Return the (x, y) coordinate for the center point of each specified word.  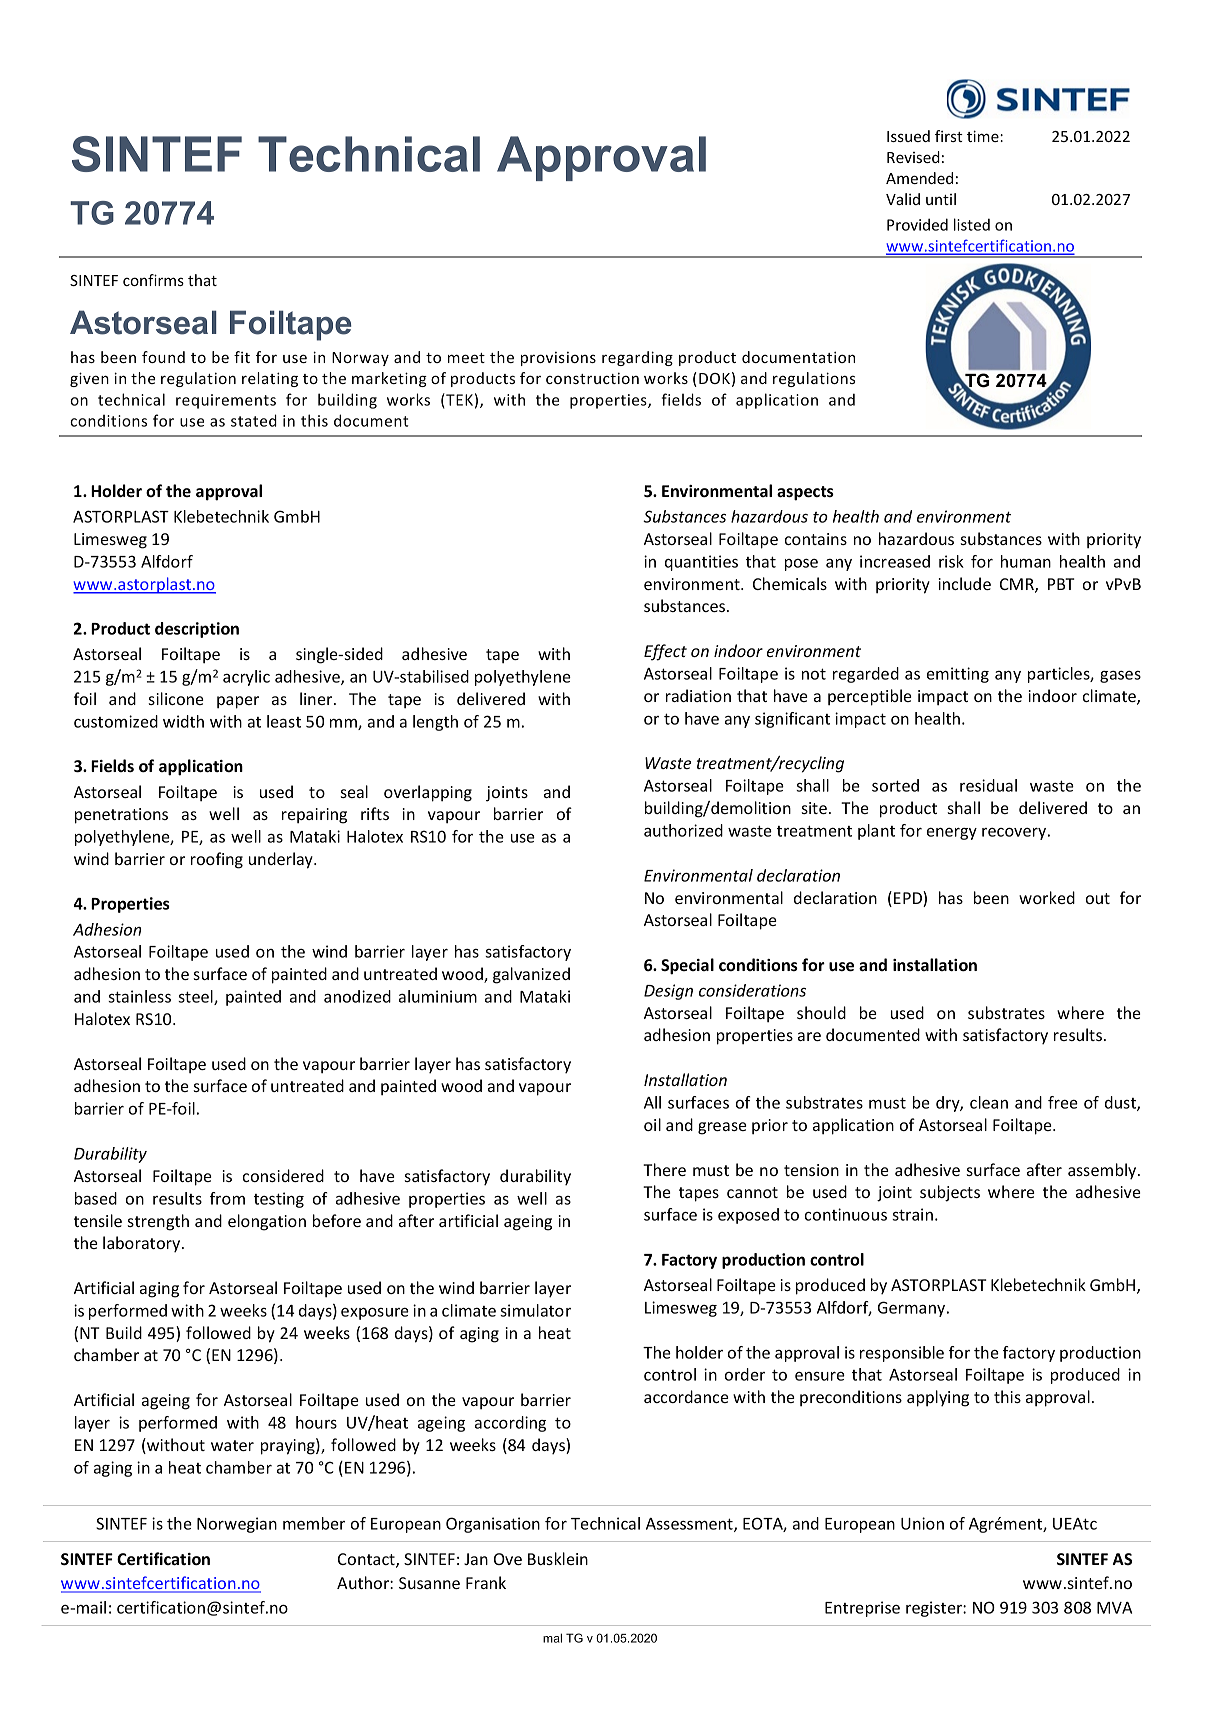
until (941, 199)
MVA (1114, 1608)
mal (552, 1638)
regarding (637, 358)
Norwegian (237, 1525)
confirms (153, 280)
